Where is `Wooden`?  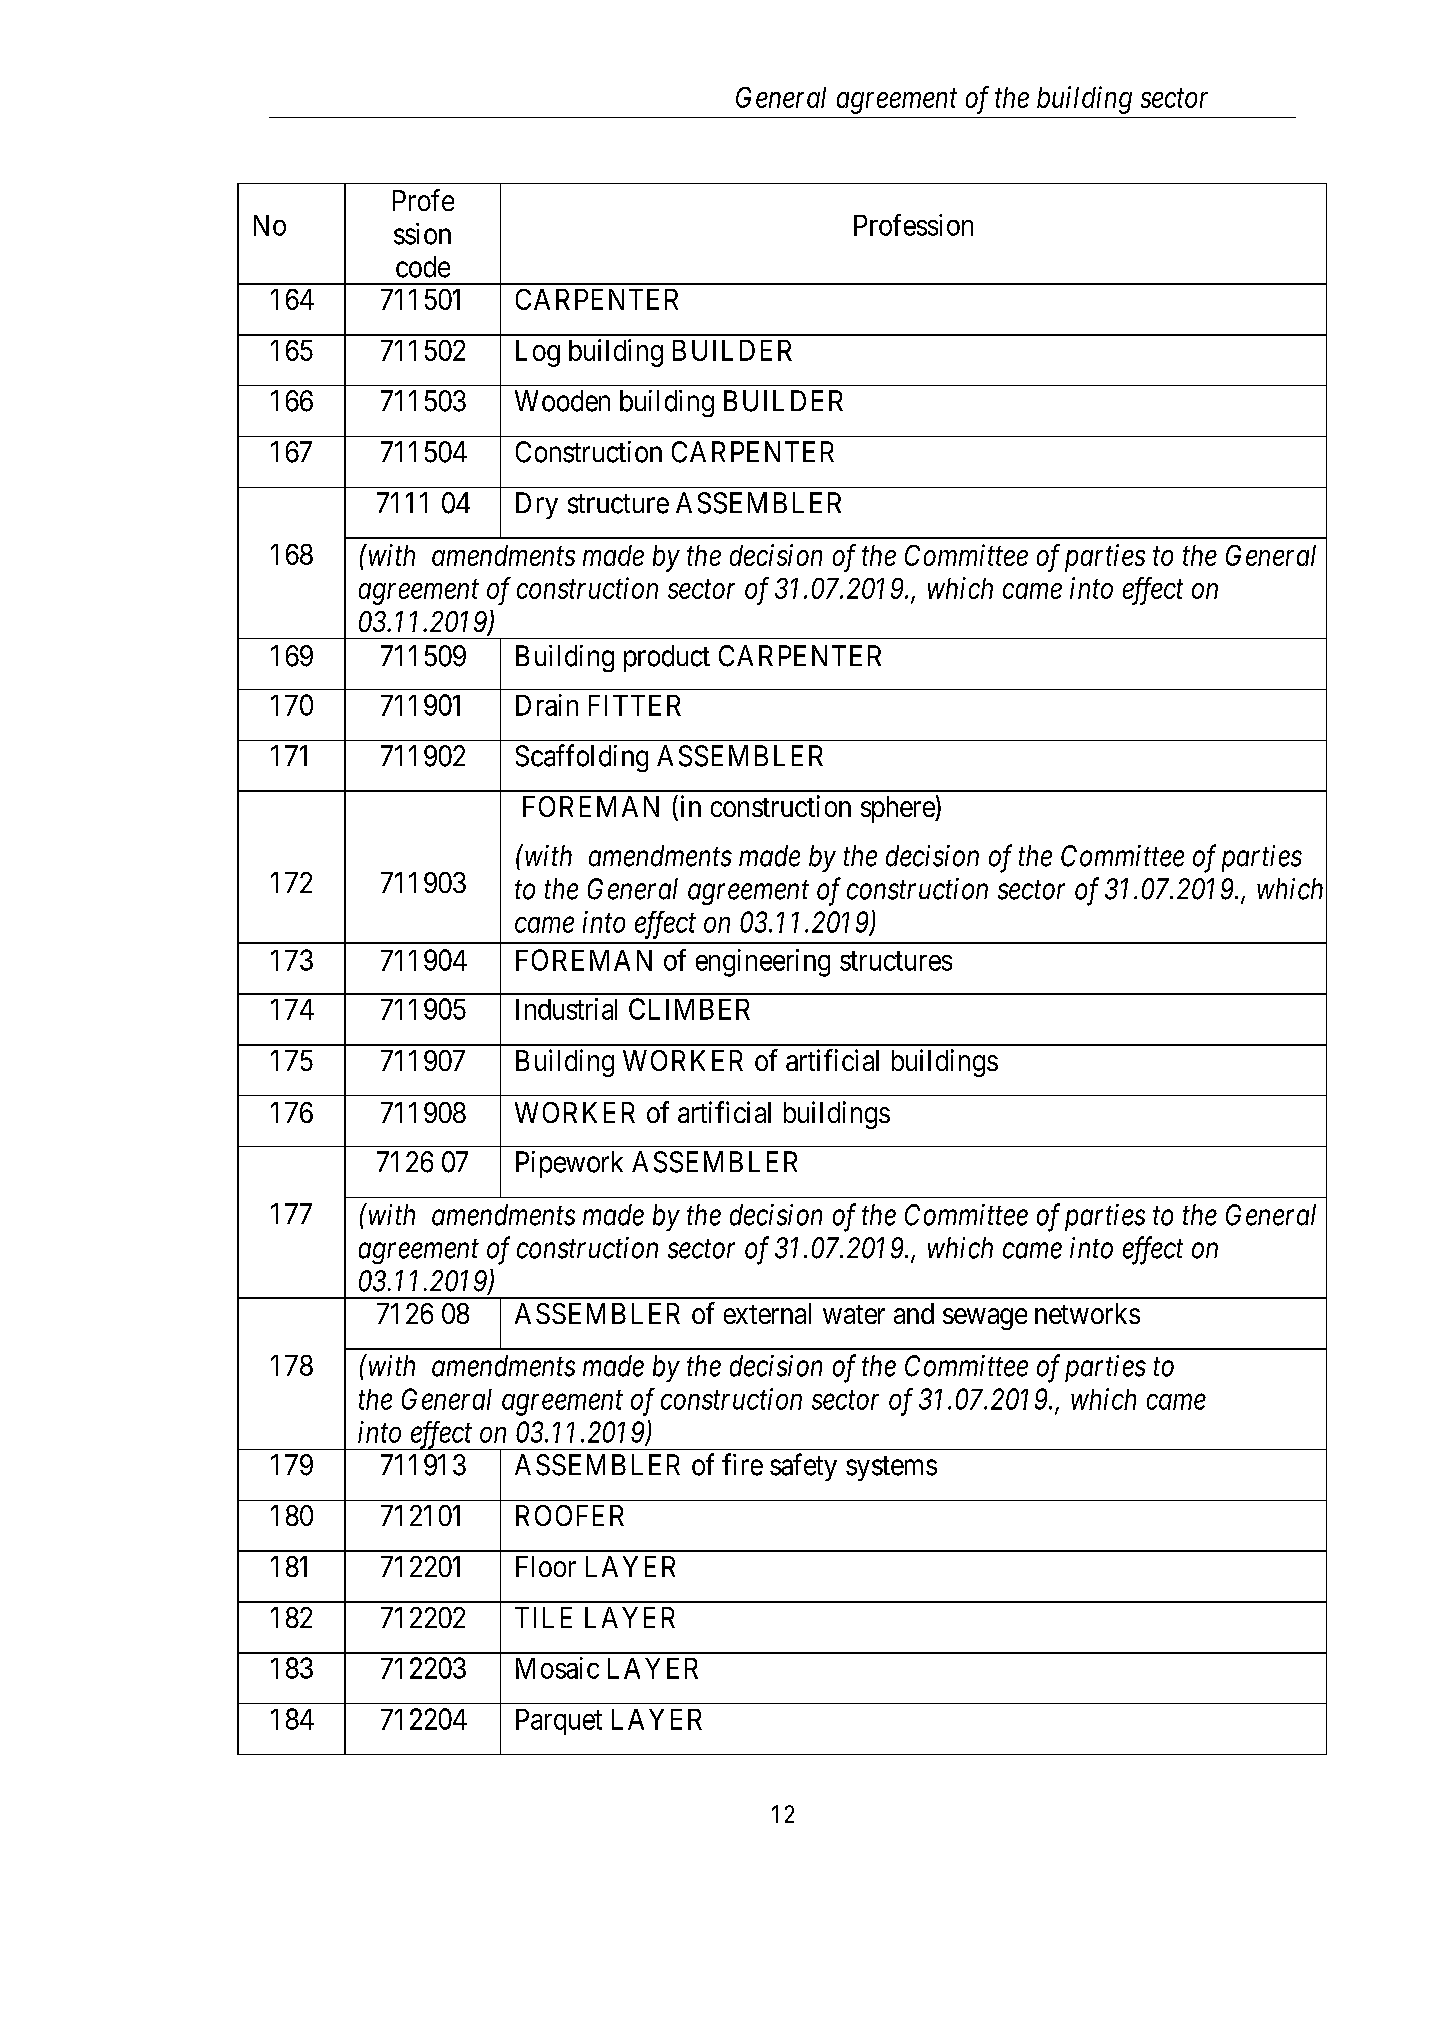
Wooden is located at coordinates (562, 401).
